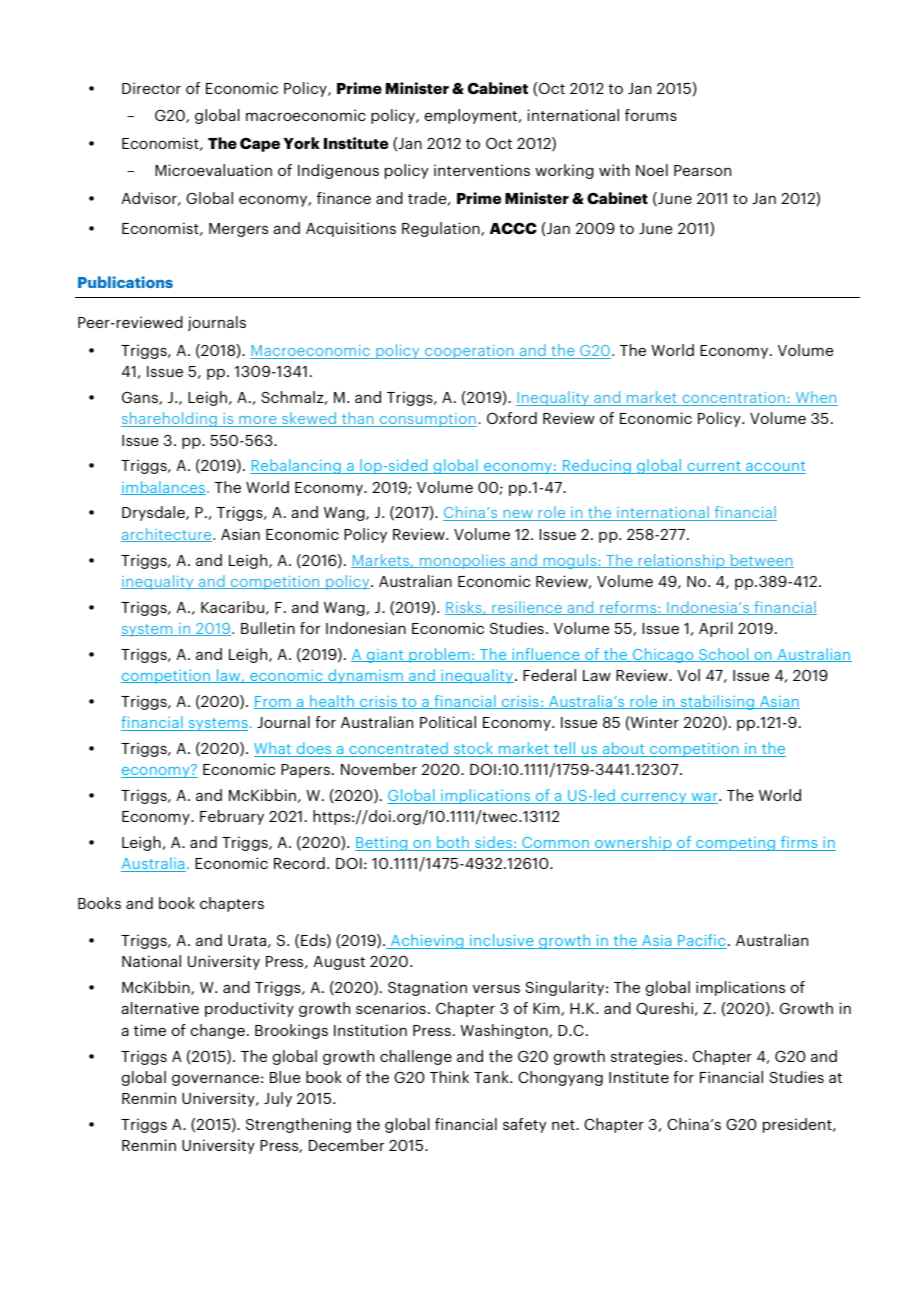 Image resolution: width=924 pixels, height=1308 pixels. What do you see at coordinates (474, 749) in the screenshot?
I see `stock` at bounding box center [474, 749].
